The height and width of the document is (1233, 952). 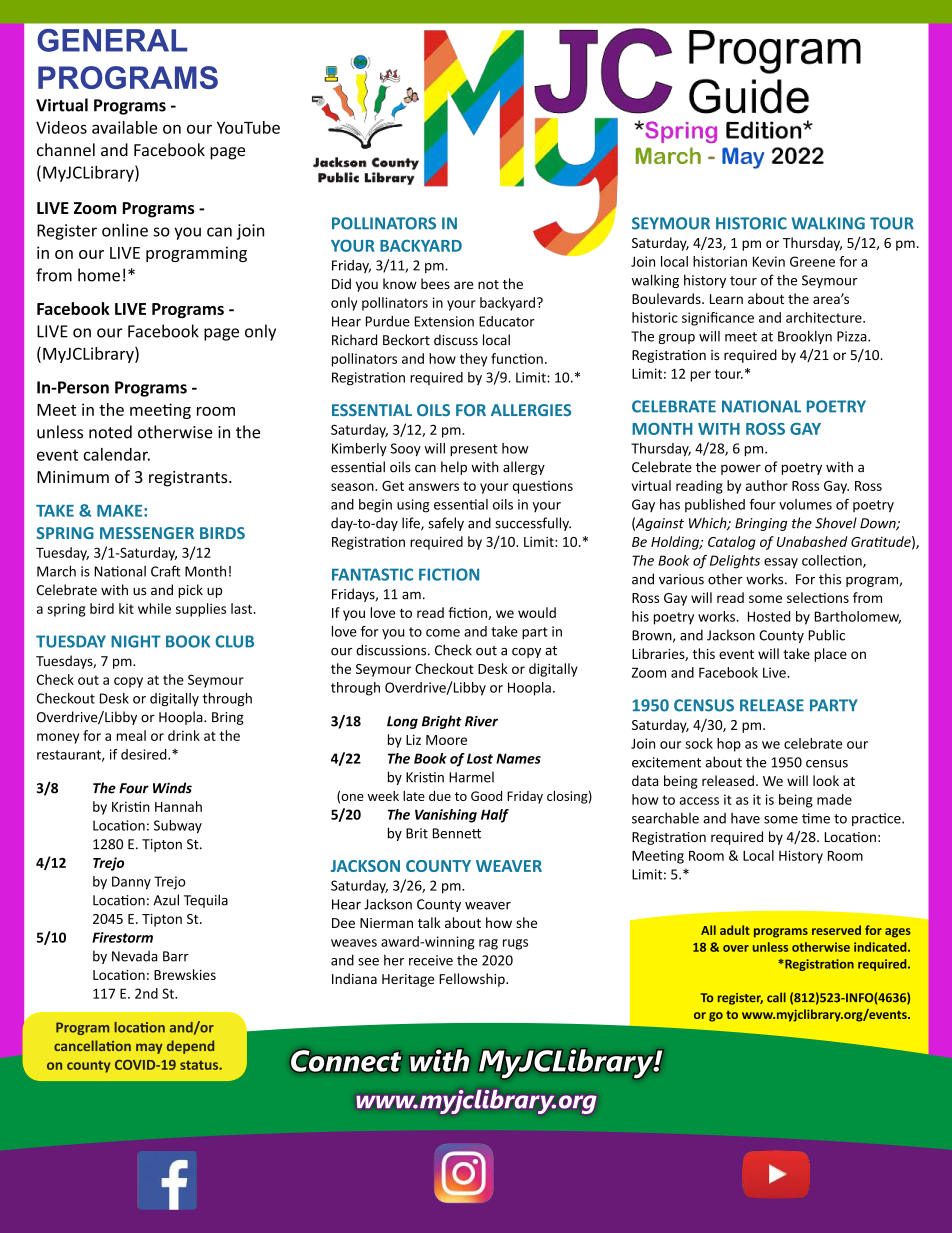 I want to click on hop, so click(x=729, y=745).
